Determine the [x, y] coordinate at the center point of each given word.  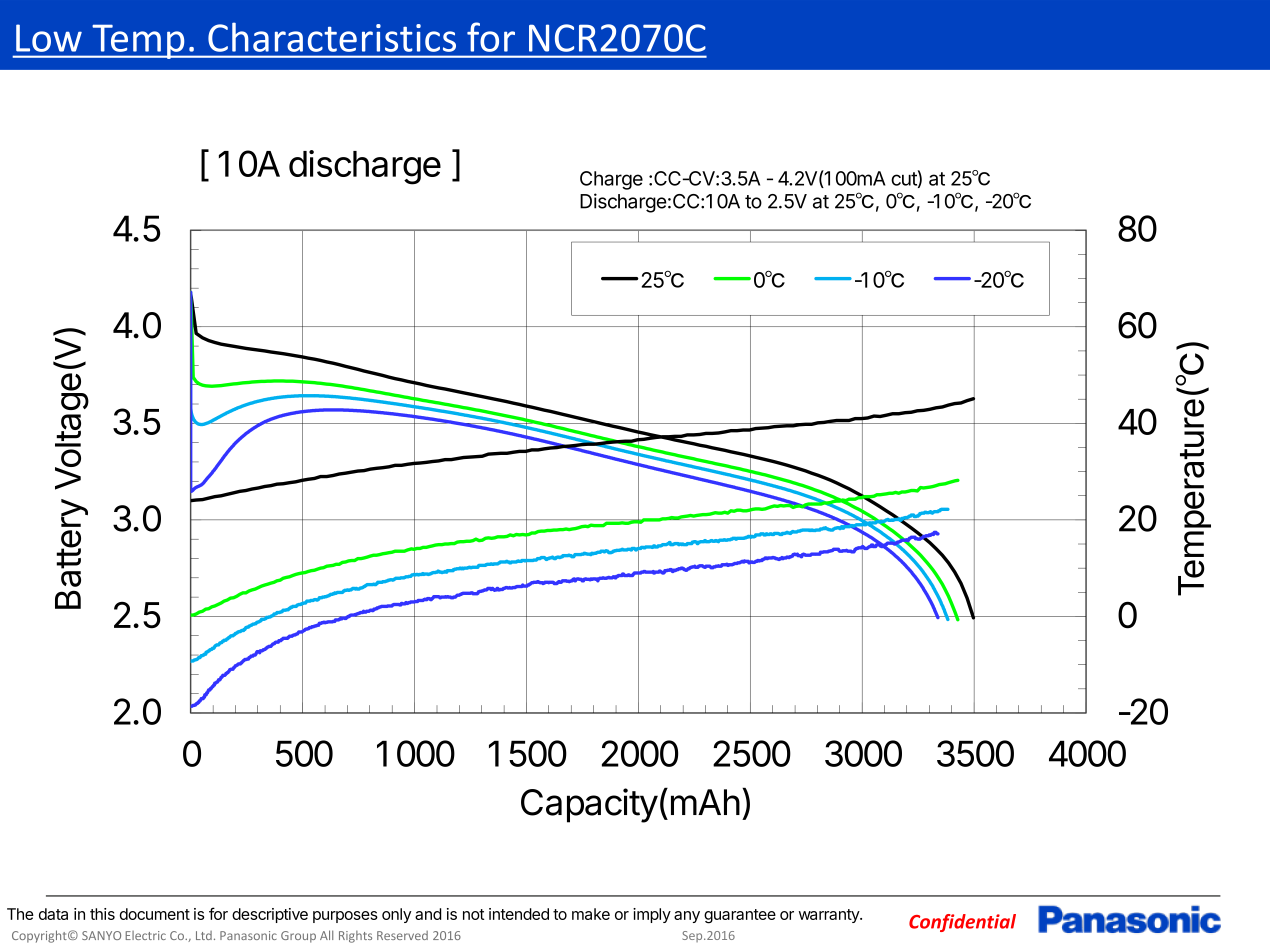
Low [49, 38]
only [396, 915]
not [473, 914]
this [102, 914]
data [53, 914]
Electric [145, 935]
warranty [830, 916]
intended [519, 914]
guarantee [740, 916]
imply [652, 915]
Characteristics [332, 37]
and [428, 914]
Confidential [962, 923]
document [155, 914]
